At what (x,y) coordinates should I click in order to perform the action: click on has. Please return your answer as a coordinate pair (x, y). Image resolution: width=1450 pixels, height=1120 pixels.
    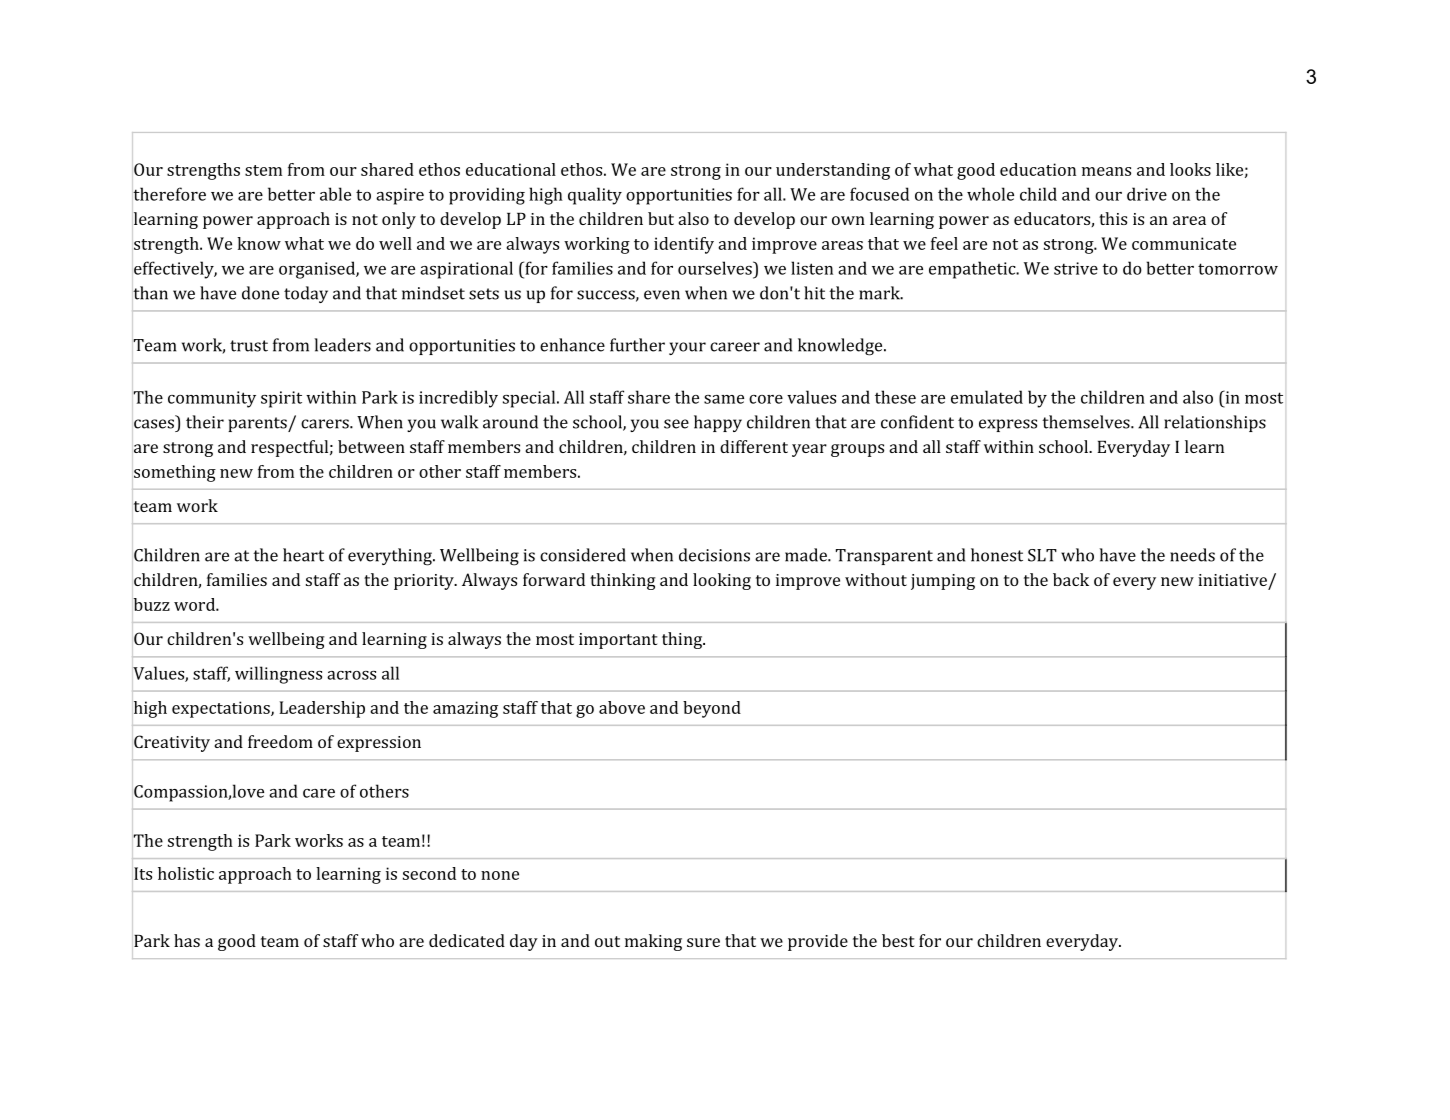
    Looking at the image, I should click on (187, 940).
